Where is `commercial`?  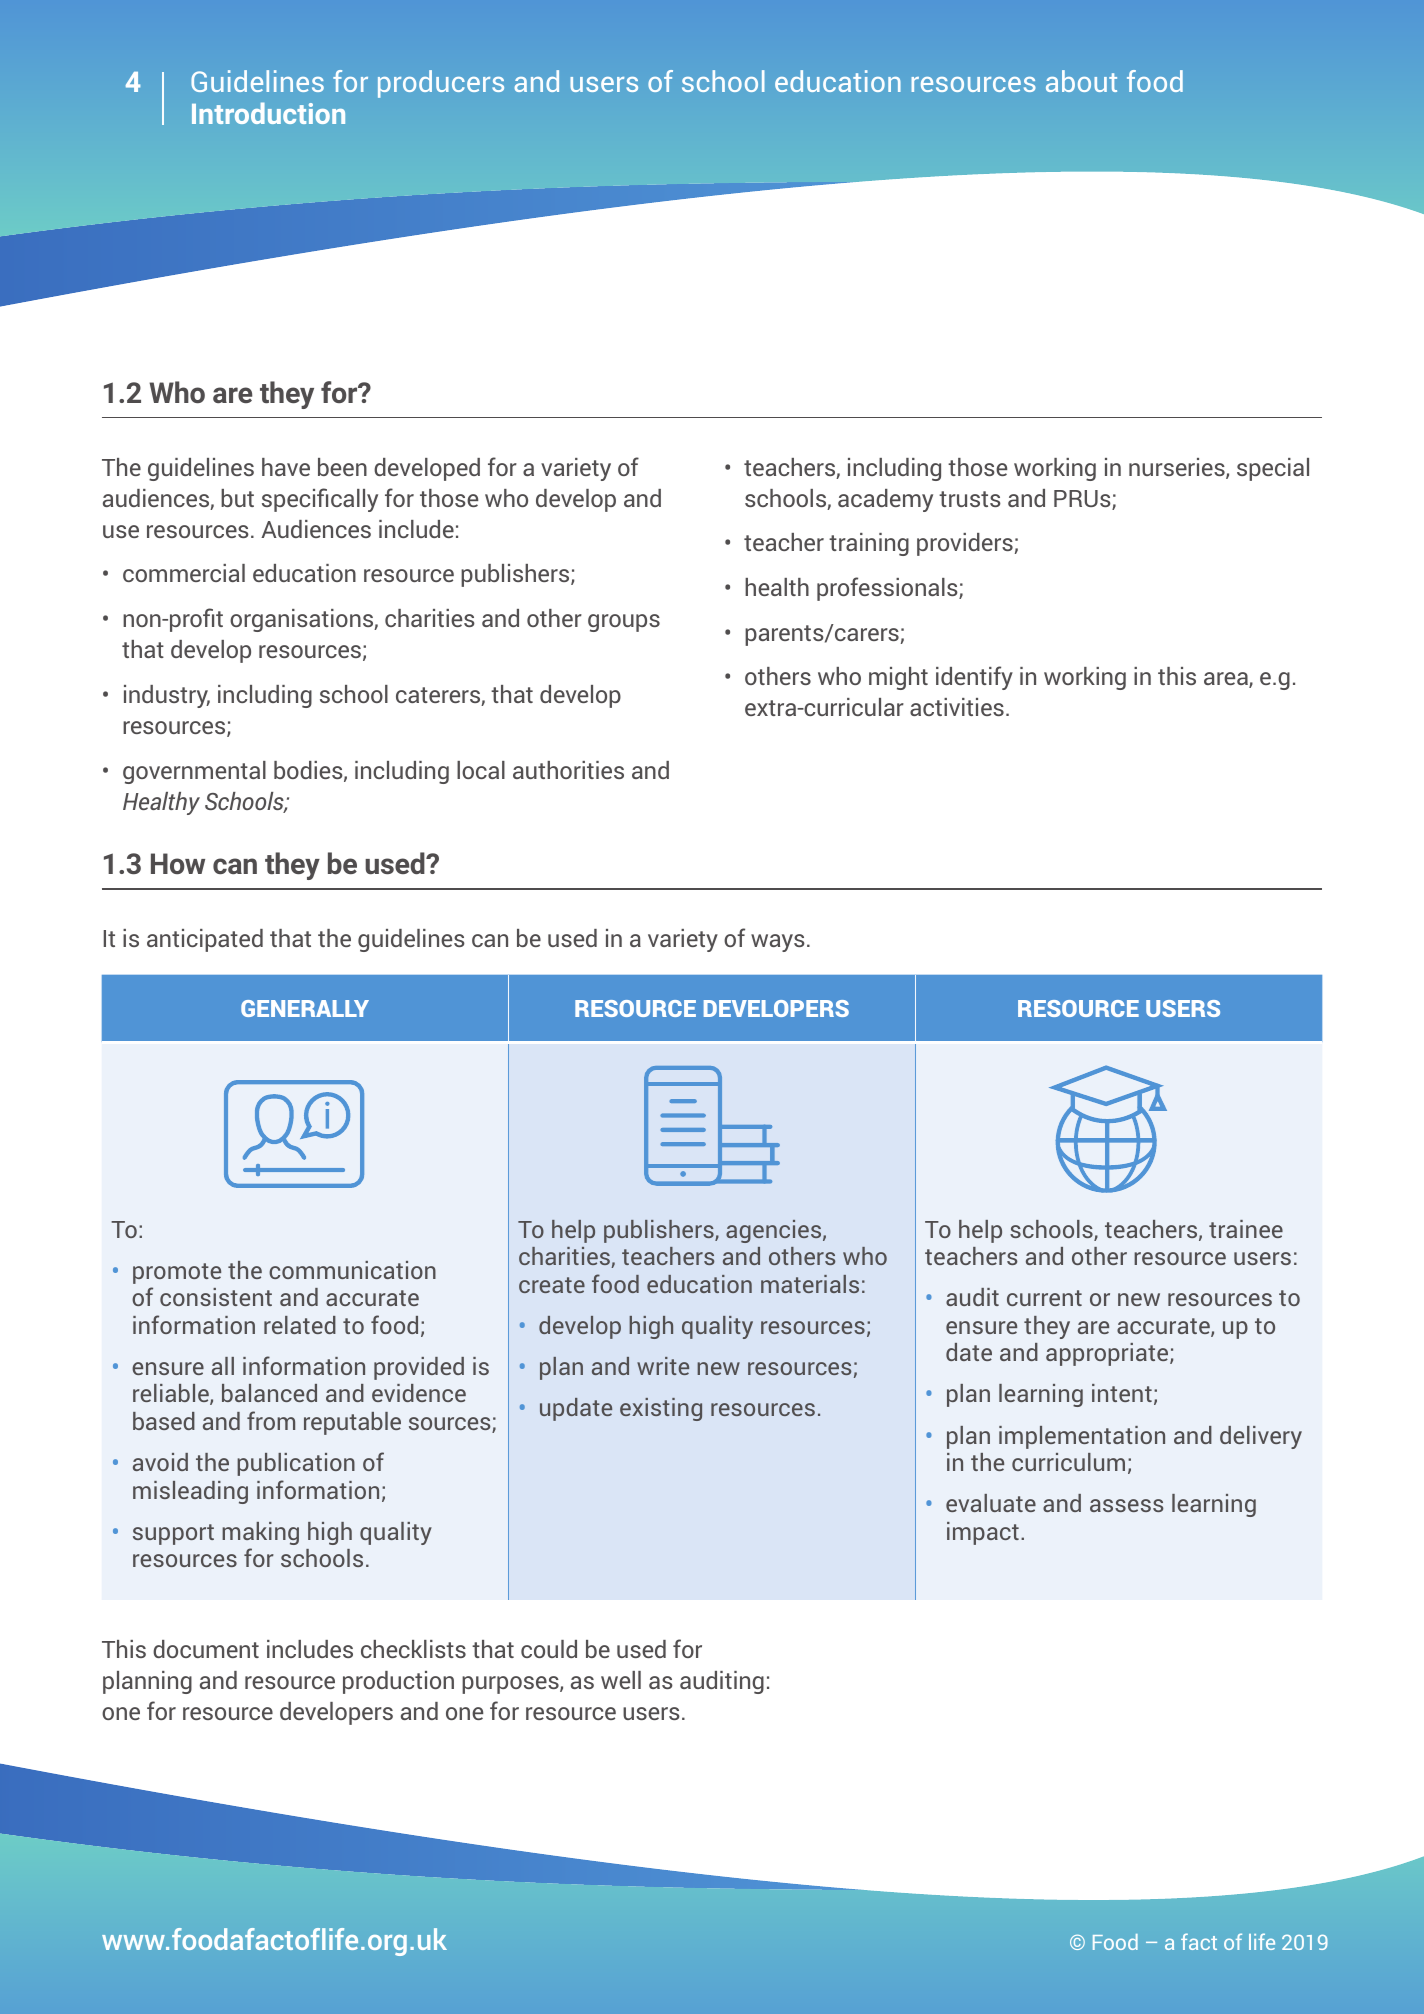
commercial is located at coordinates (184, 573).
